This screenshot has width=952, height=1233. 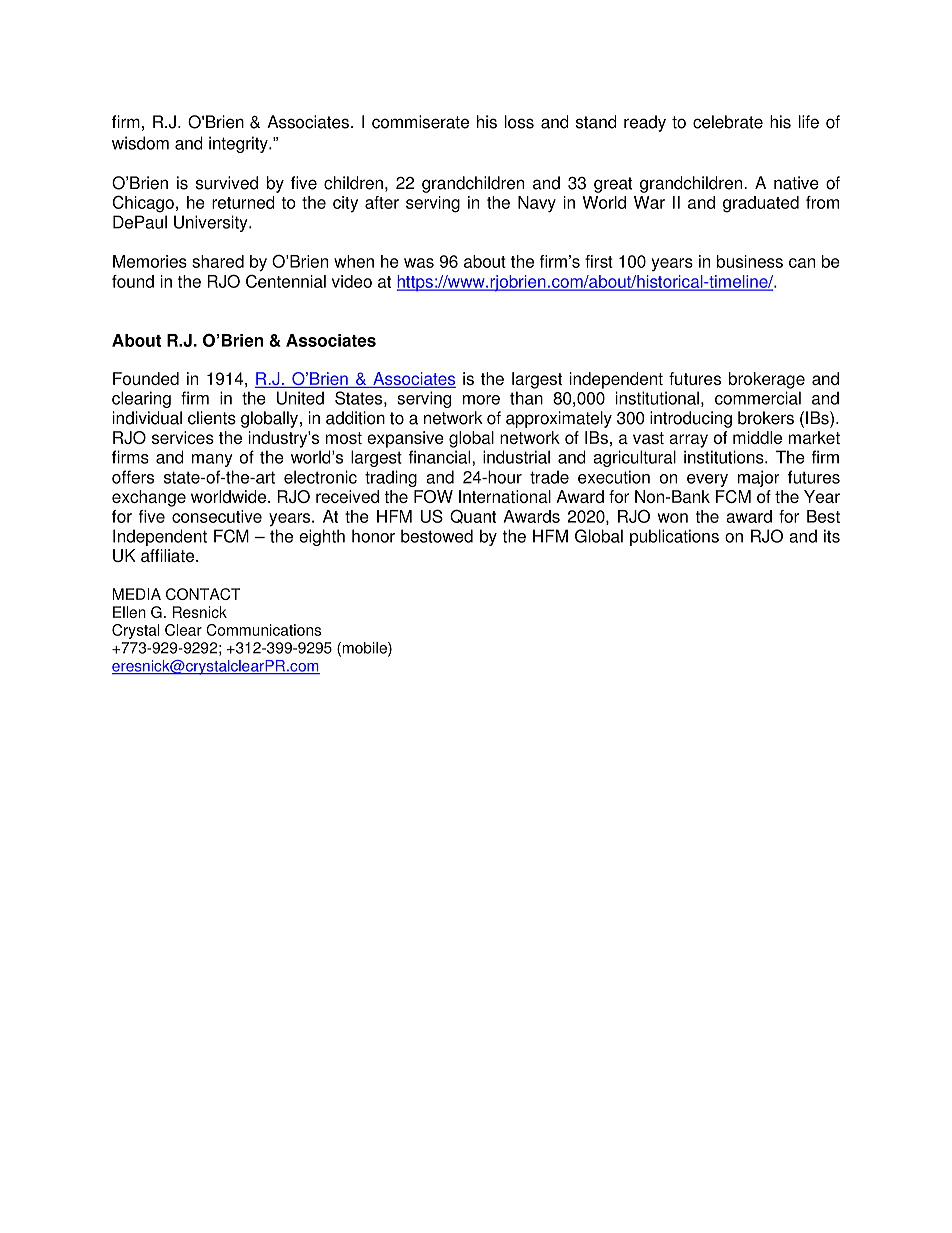 I want to click on integrity, so click(x=239, y=144).
